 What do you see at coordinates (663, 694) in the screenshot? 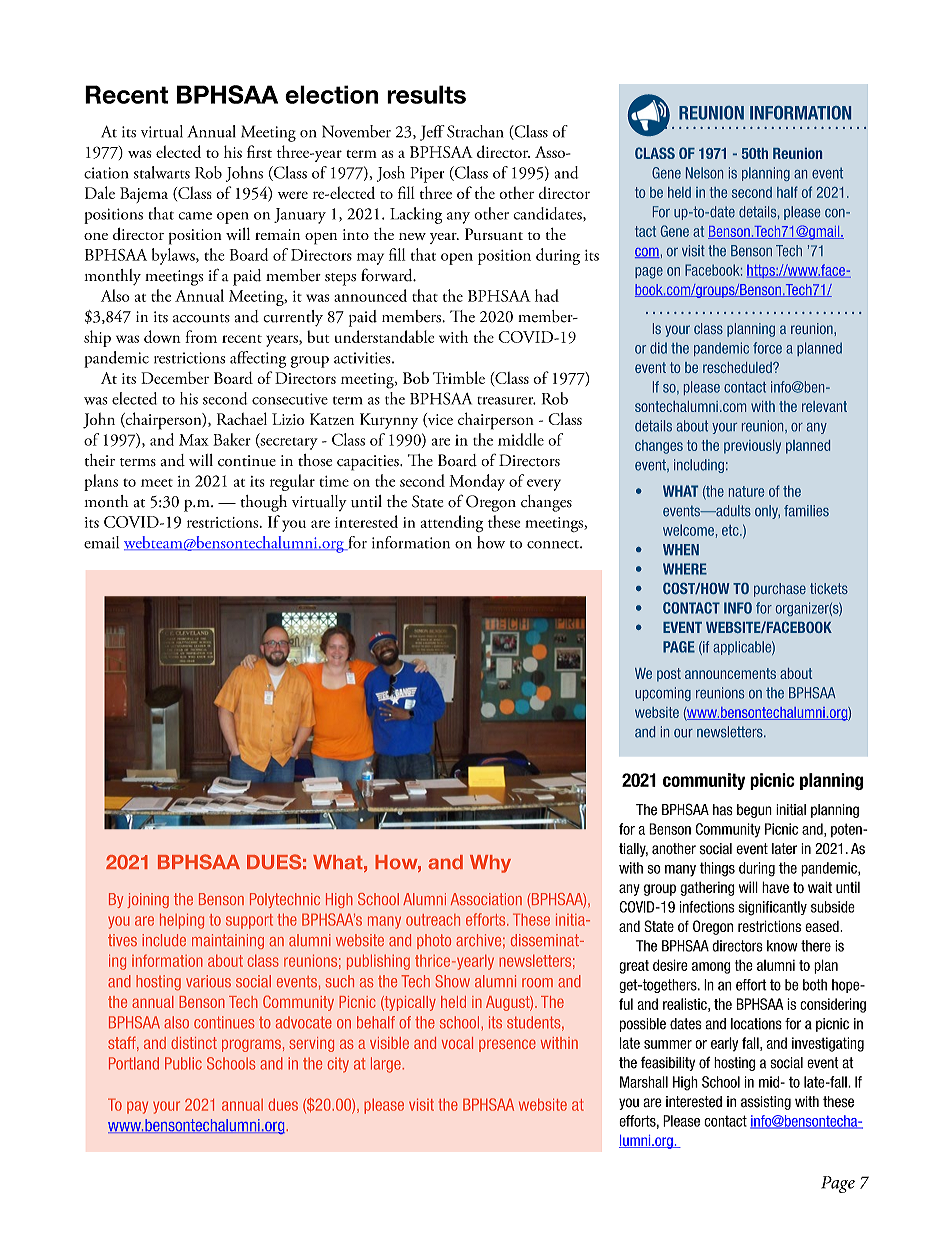
I see `upcoming` at bounding box center [663, 694].
